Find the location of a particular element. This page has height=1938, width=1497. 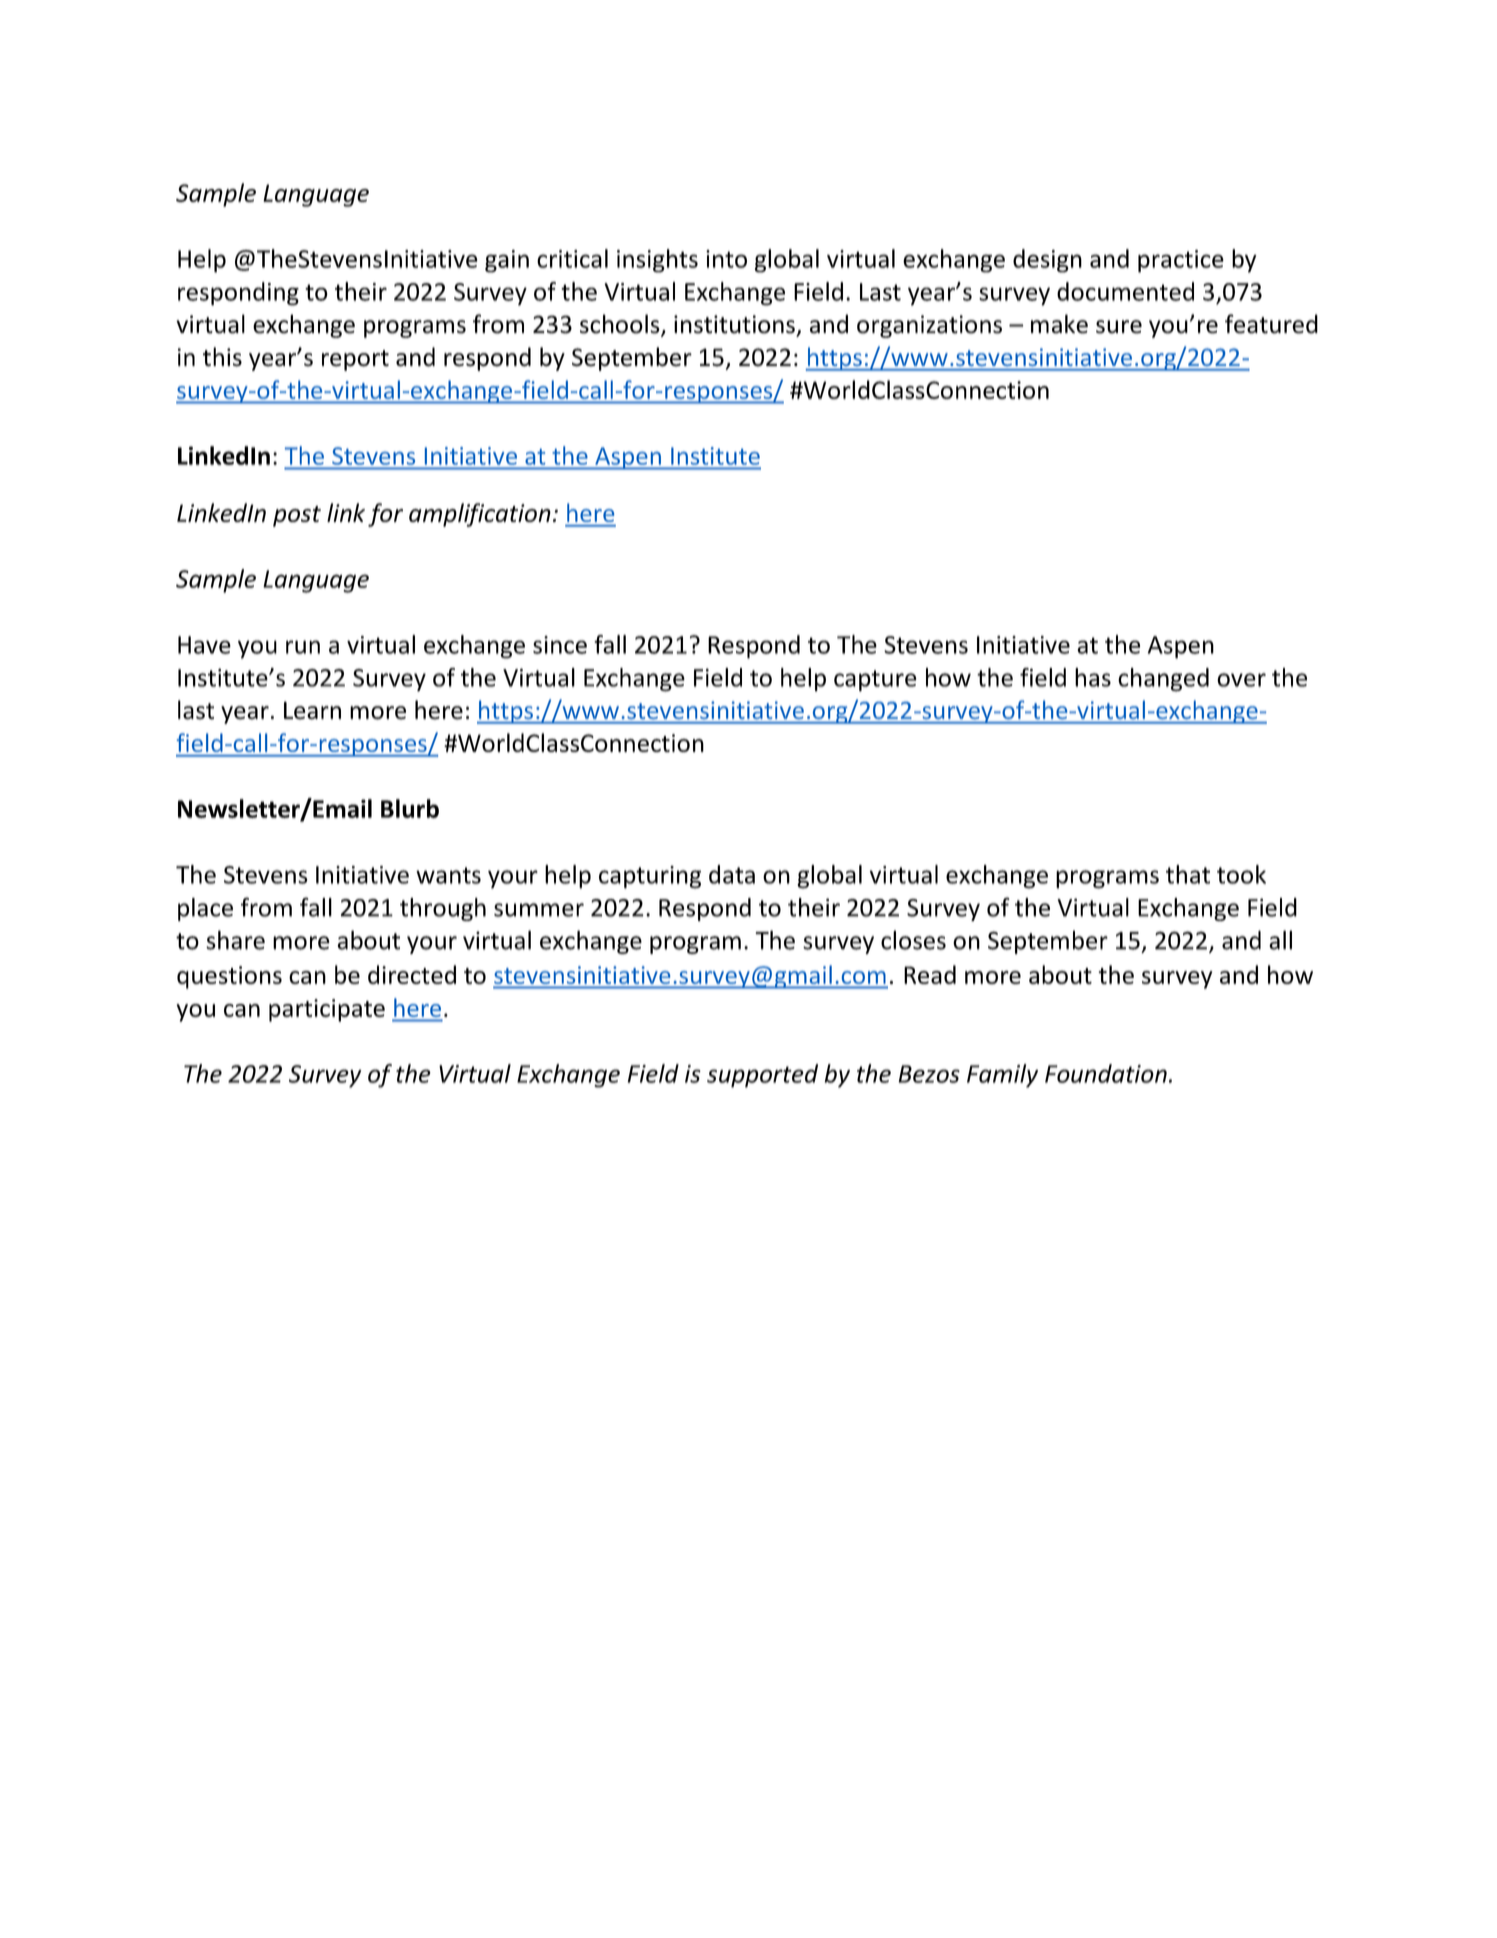

capture is located at coordinates (875, 681).
